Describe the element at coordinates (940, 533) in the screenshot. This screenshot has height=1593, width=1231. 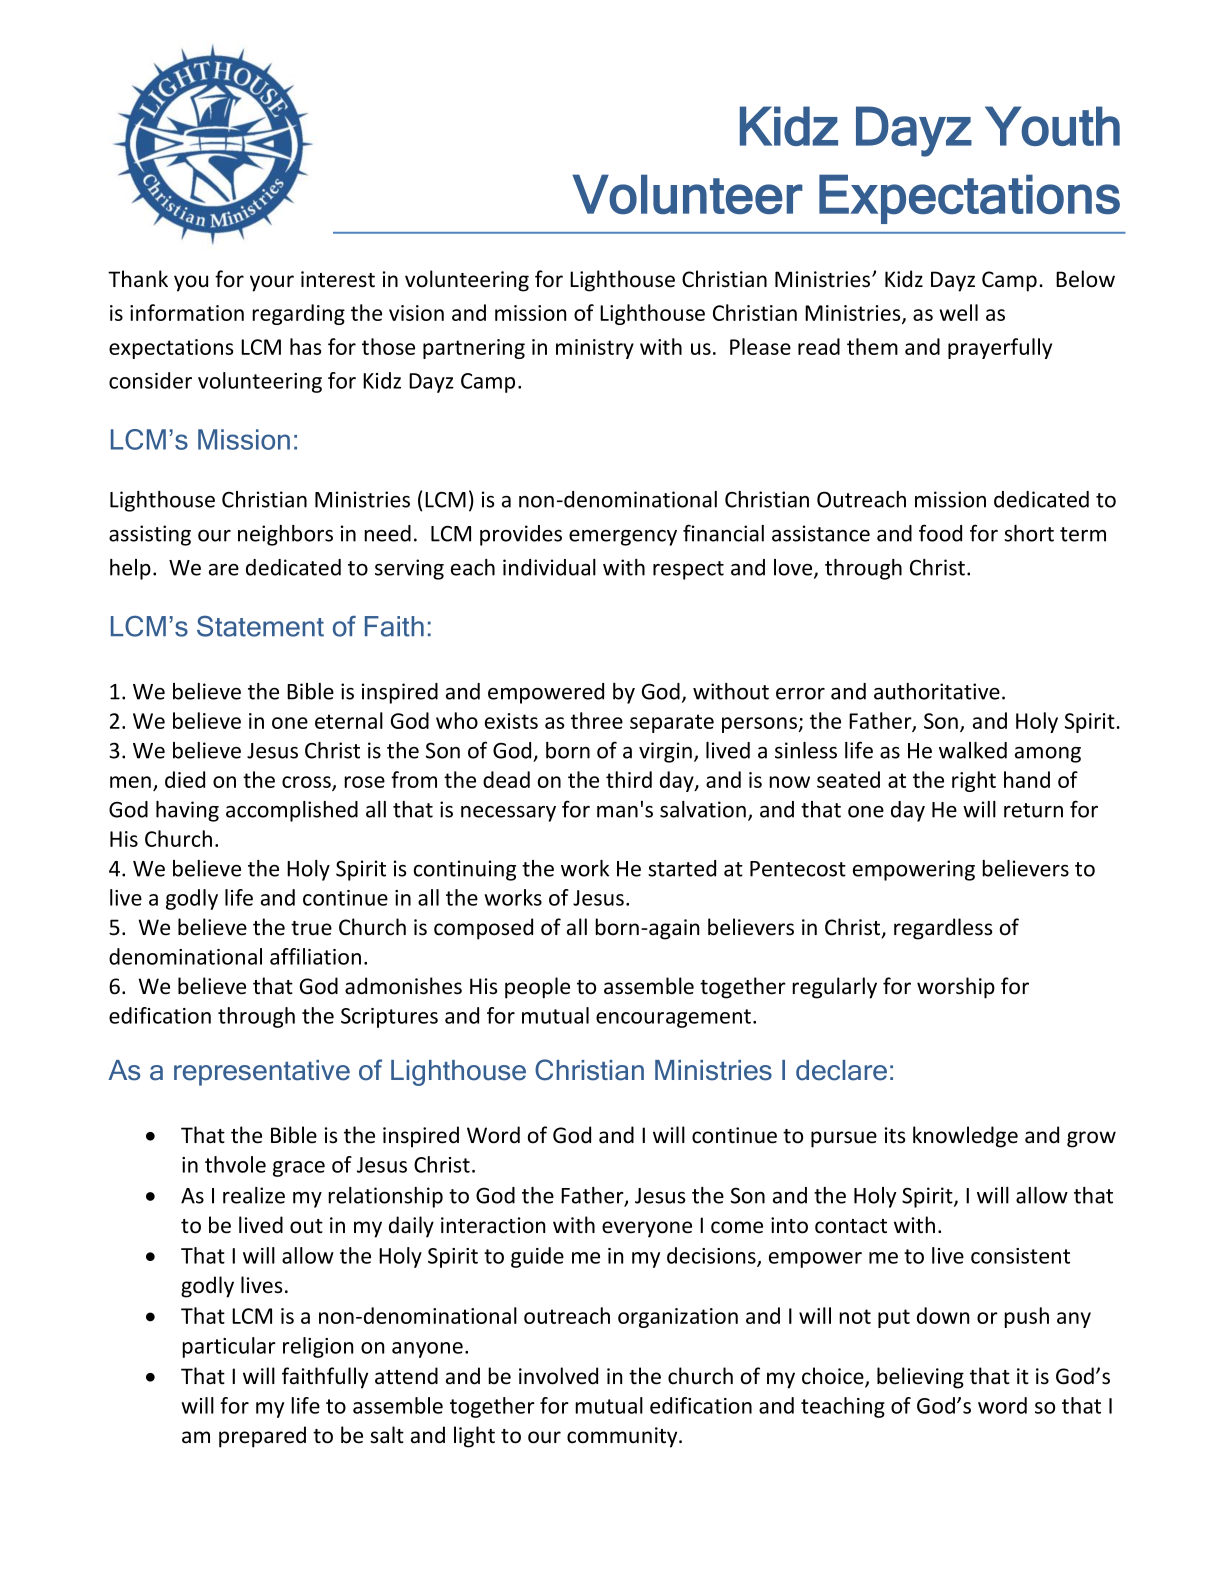
I see `food` at that location.
